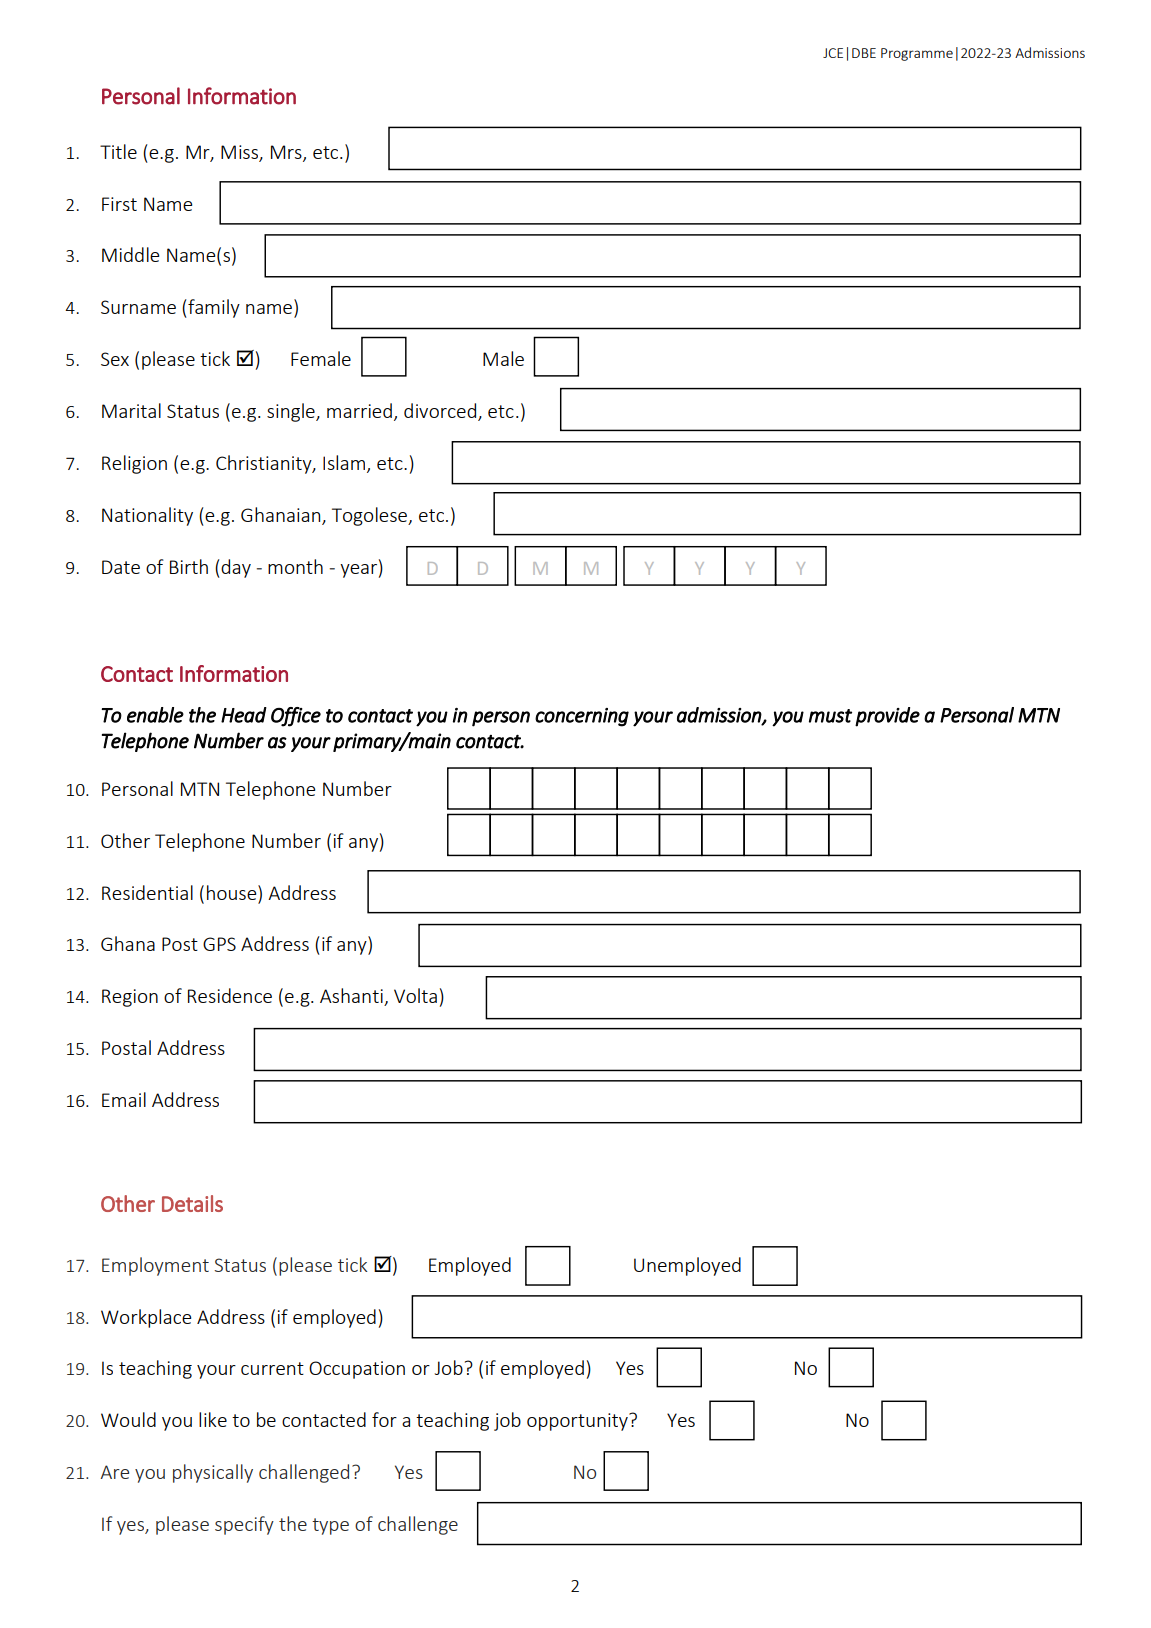  What do you see at coordinates (441, 412) in the screenshot?
I see `divorced` at bounding box center [441, 412].
